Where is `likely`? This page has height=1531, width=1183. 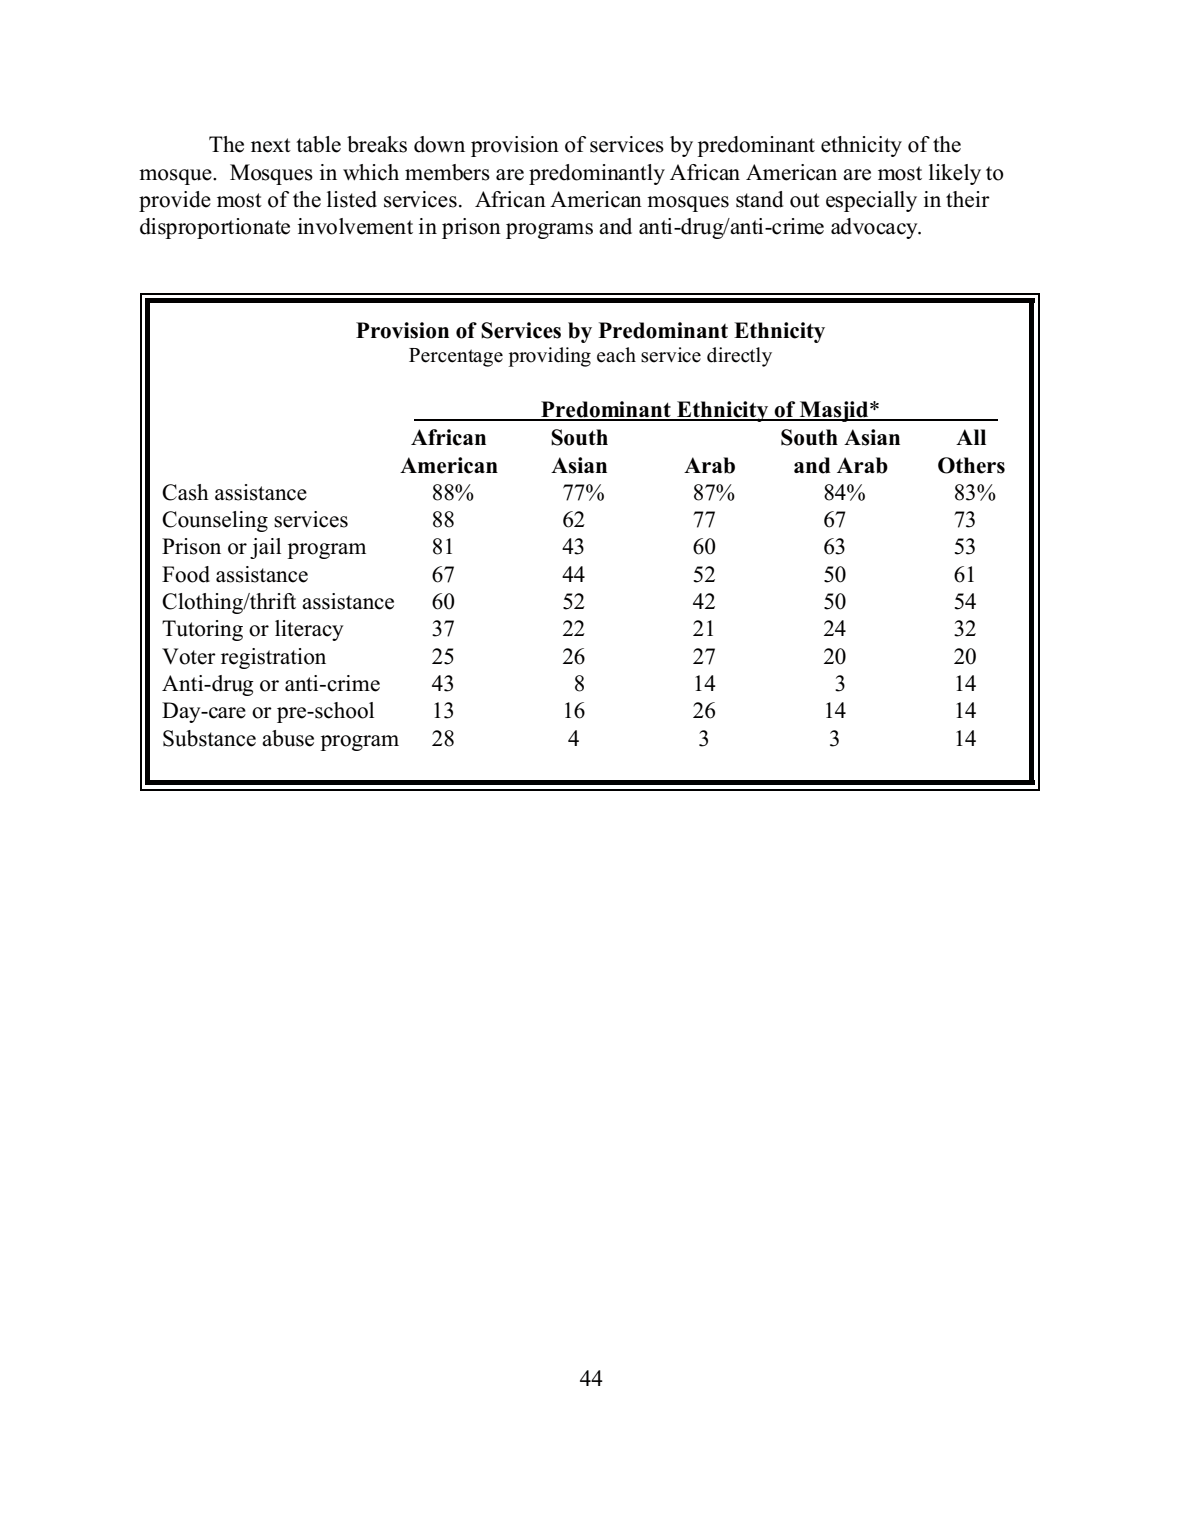 likely is located at coordinates (955, 174).
